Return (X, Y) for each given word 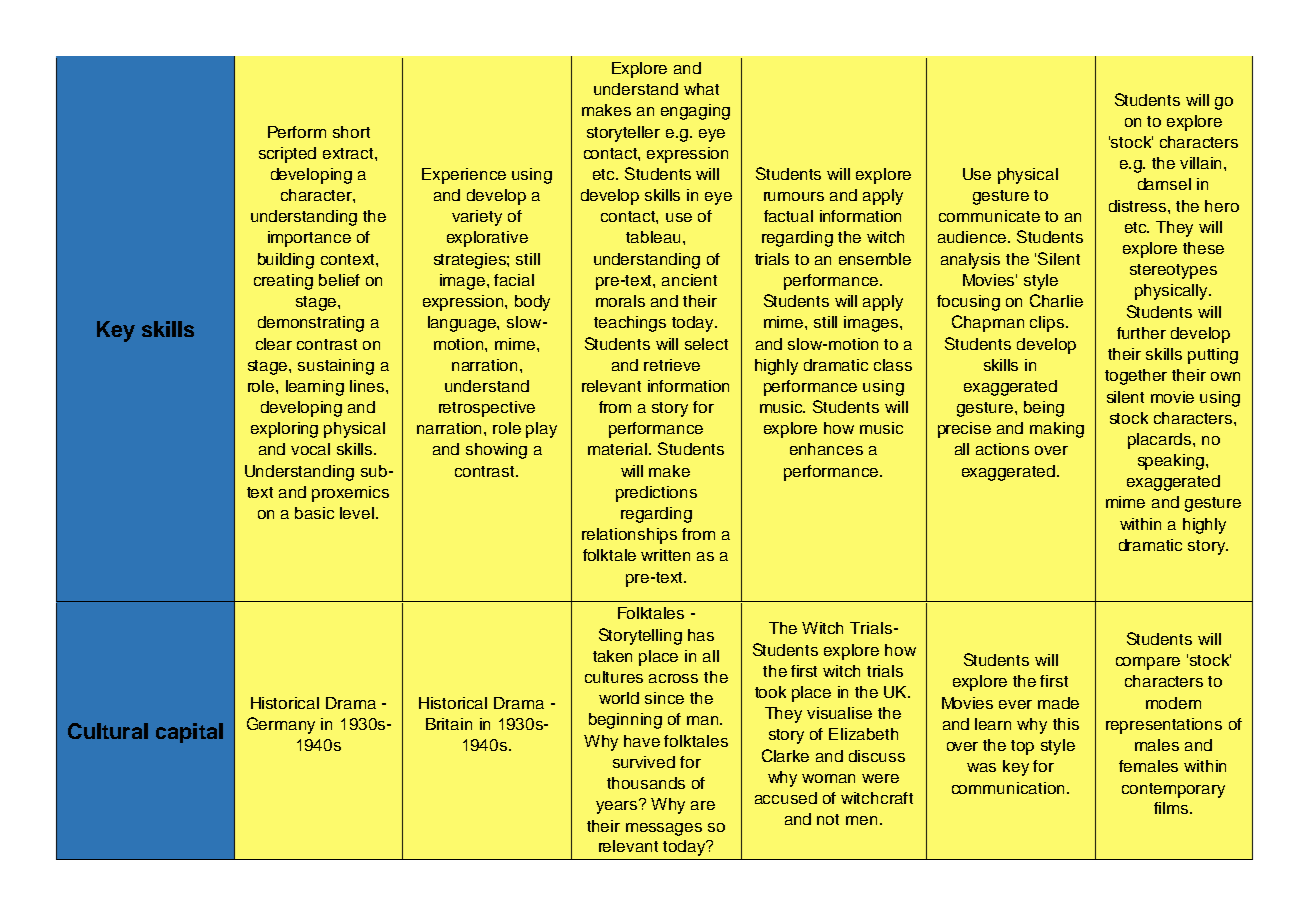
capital (189, 733)
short (351, 132)
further (1141, 333)
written (665, 555)
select (706, 344)
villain (1202, 163)
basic (314, 513)
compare (1148, 663)
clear (274, 344)
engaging (695, 112)
